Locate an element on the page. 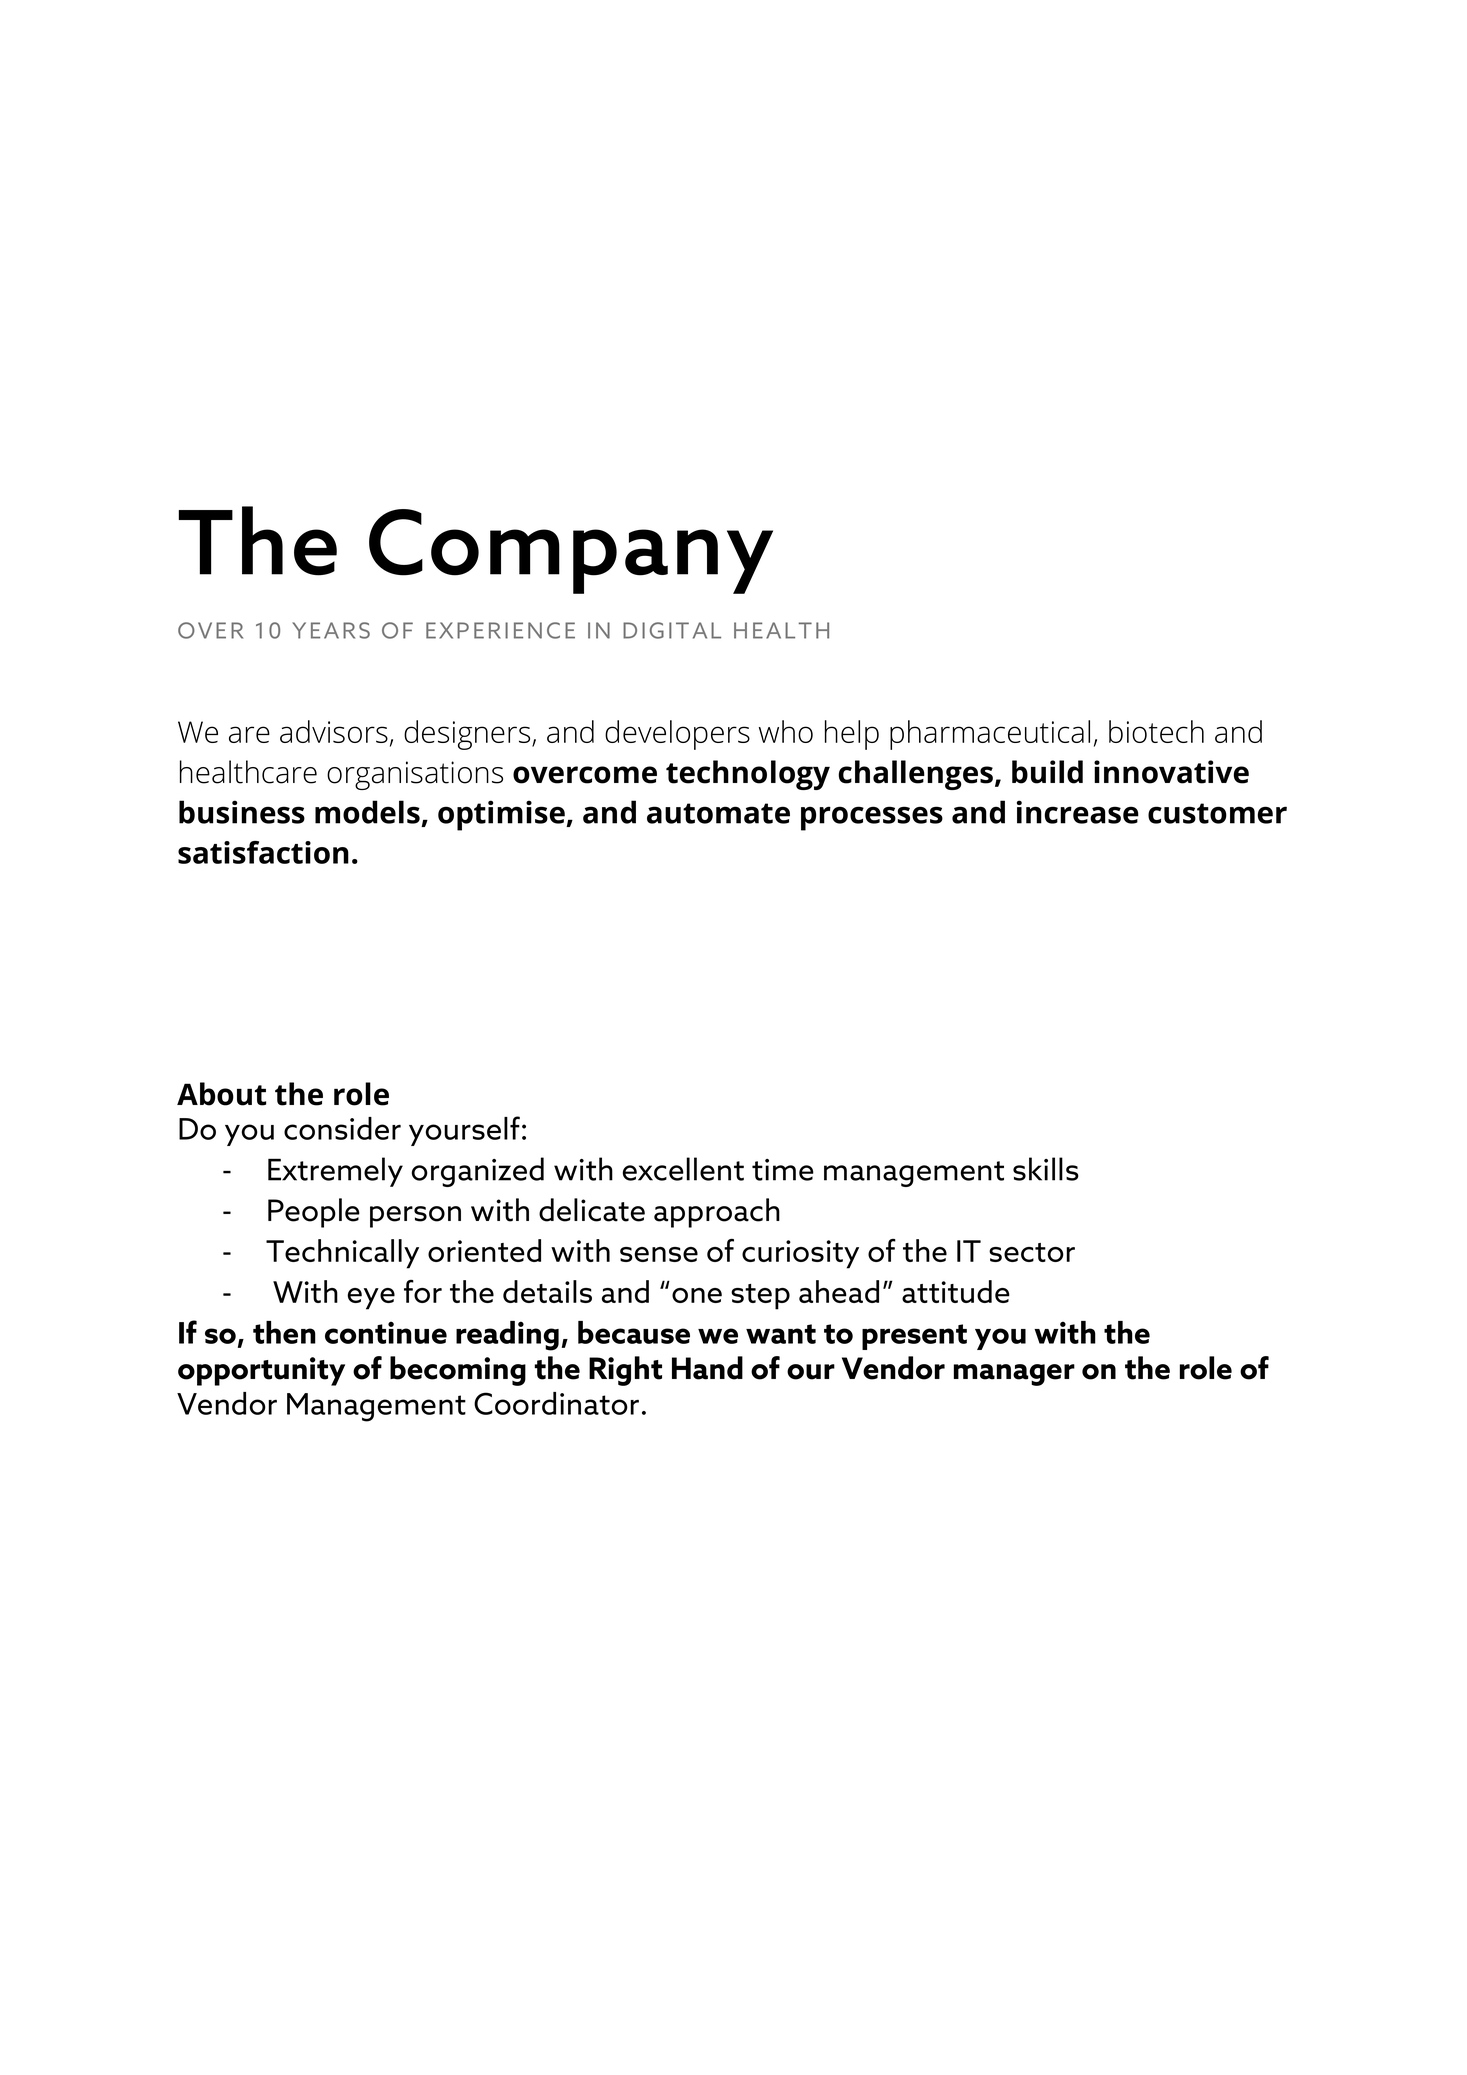 Image resolution: width=1467 pixels, height=2075 pixels. Hand is located at coordinates (707, 1368).
